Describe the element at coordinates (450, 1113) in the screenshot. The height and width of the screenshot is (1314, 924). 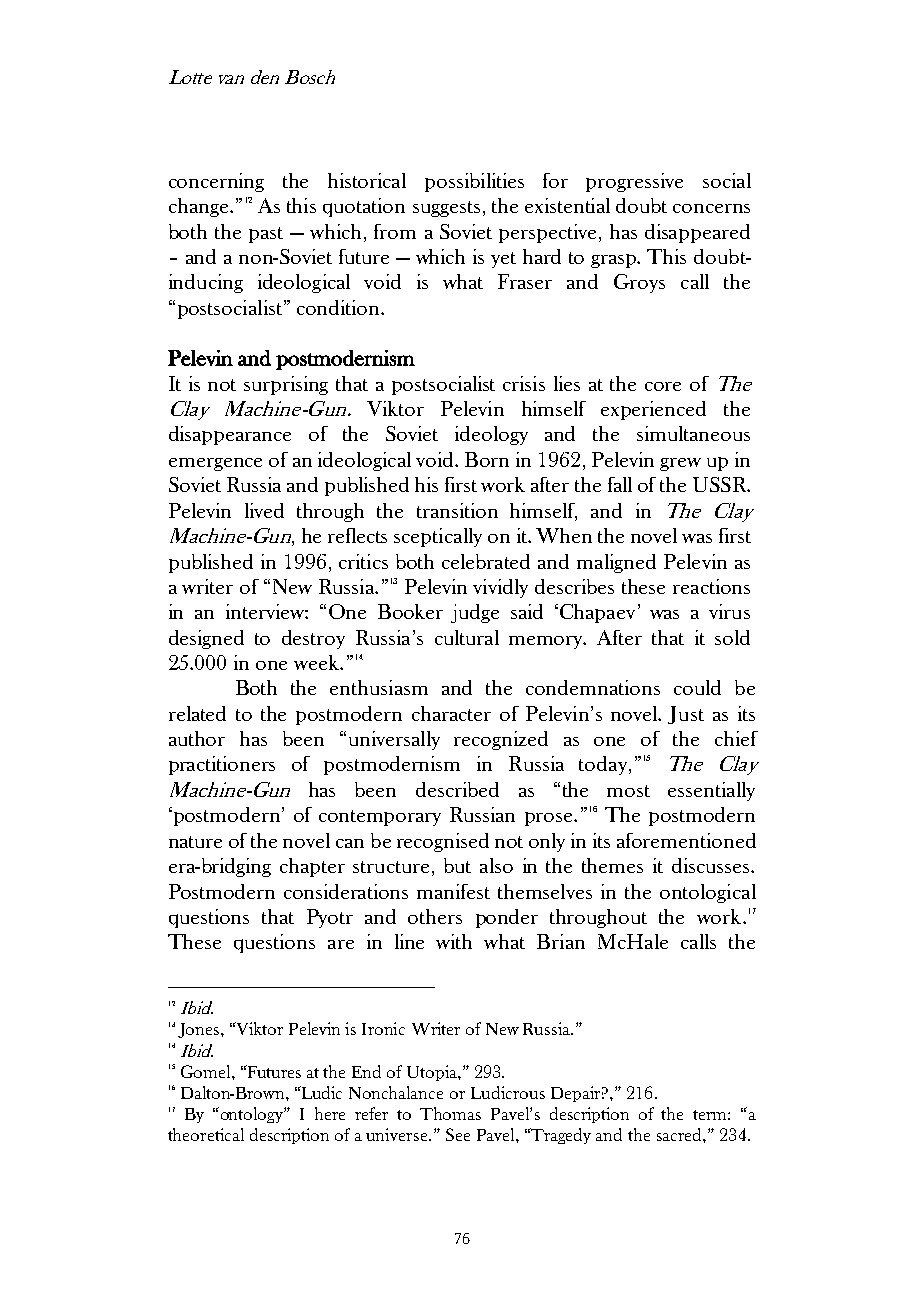
I see `Thomas` at that location.
